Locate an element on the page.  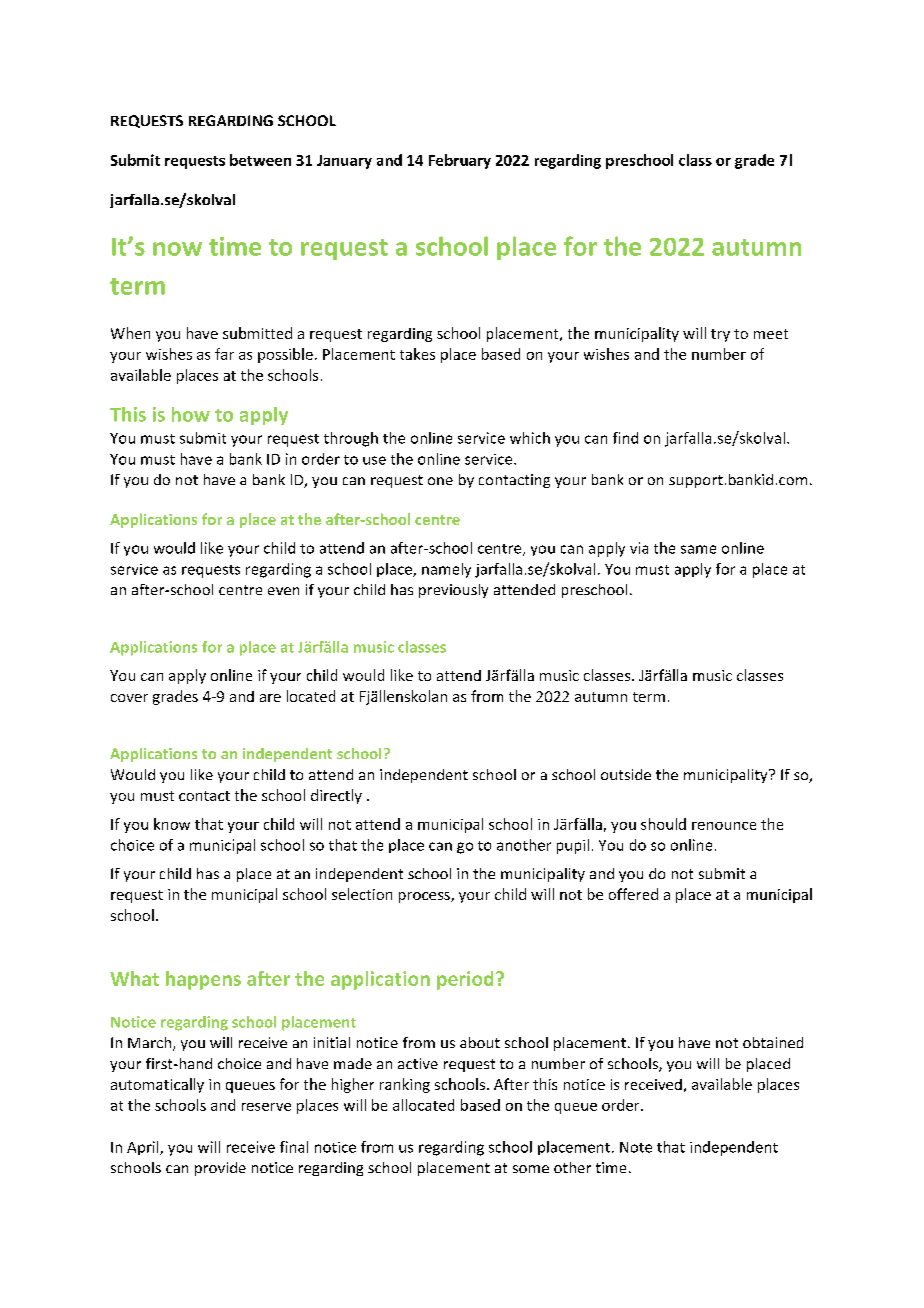
try is located at coordinates (720, 335).
